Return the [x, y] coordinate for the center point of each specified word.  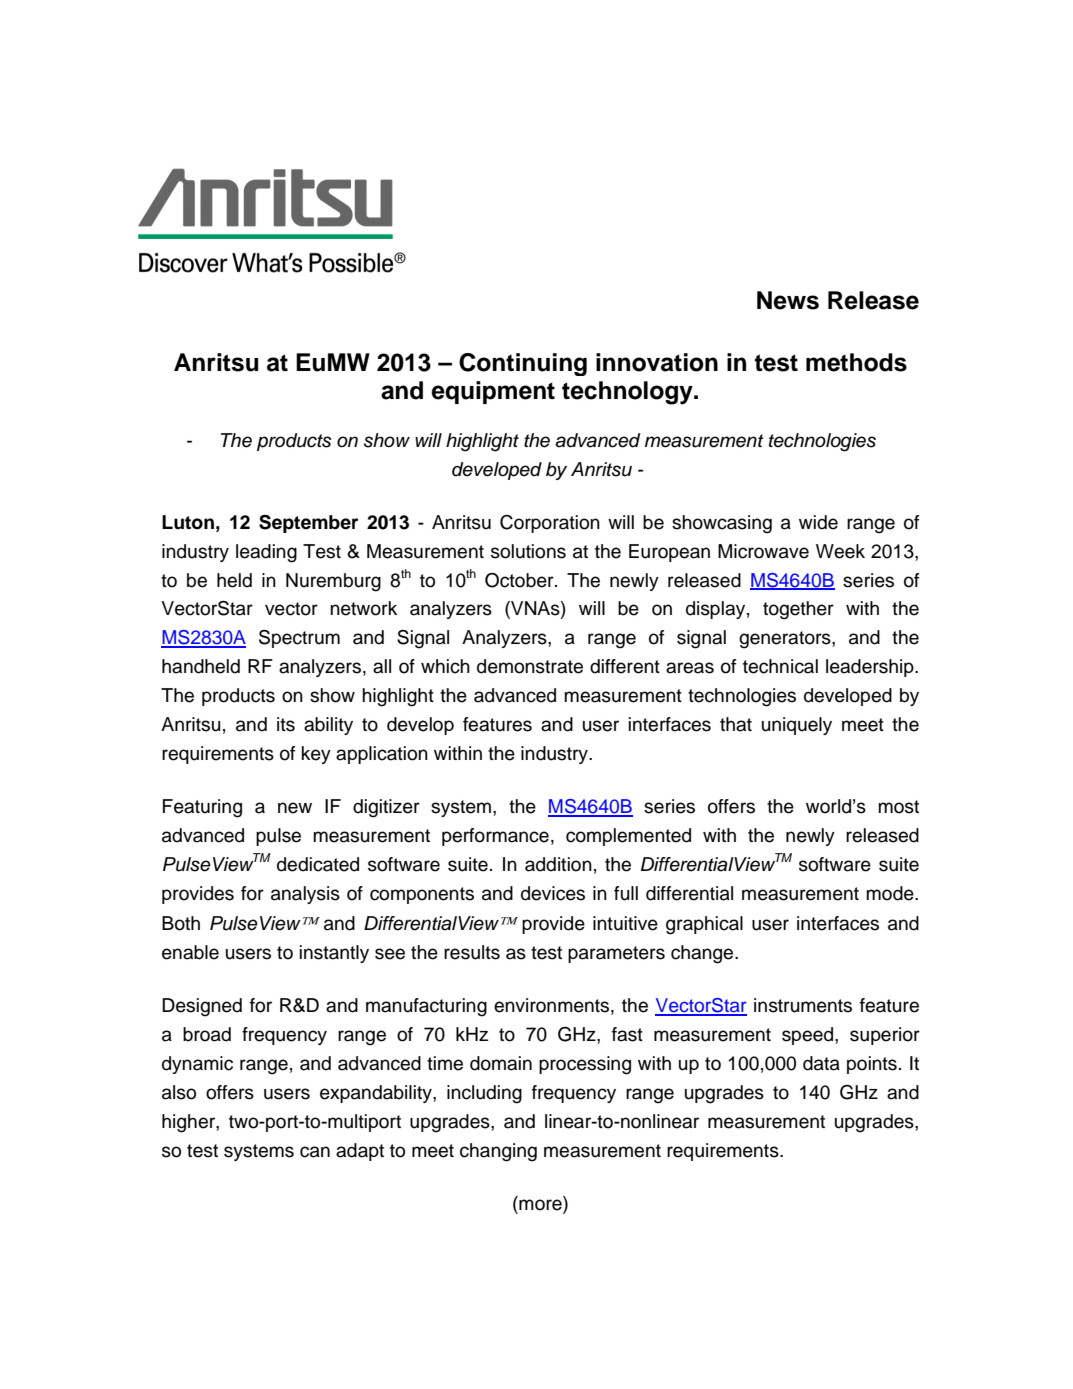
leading [266, 553]
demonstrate [530, 666]
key [316, 755]
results [472, 952]
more [541, 1205]
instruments [803, 1005]
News [788, 300]
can [315, 1152]
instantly [334, 954]
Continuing [523, 364]
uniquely [797, 726]
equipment [493, 392]
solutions [528, 551]
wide [818, 522]
